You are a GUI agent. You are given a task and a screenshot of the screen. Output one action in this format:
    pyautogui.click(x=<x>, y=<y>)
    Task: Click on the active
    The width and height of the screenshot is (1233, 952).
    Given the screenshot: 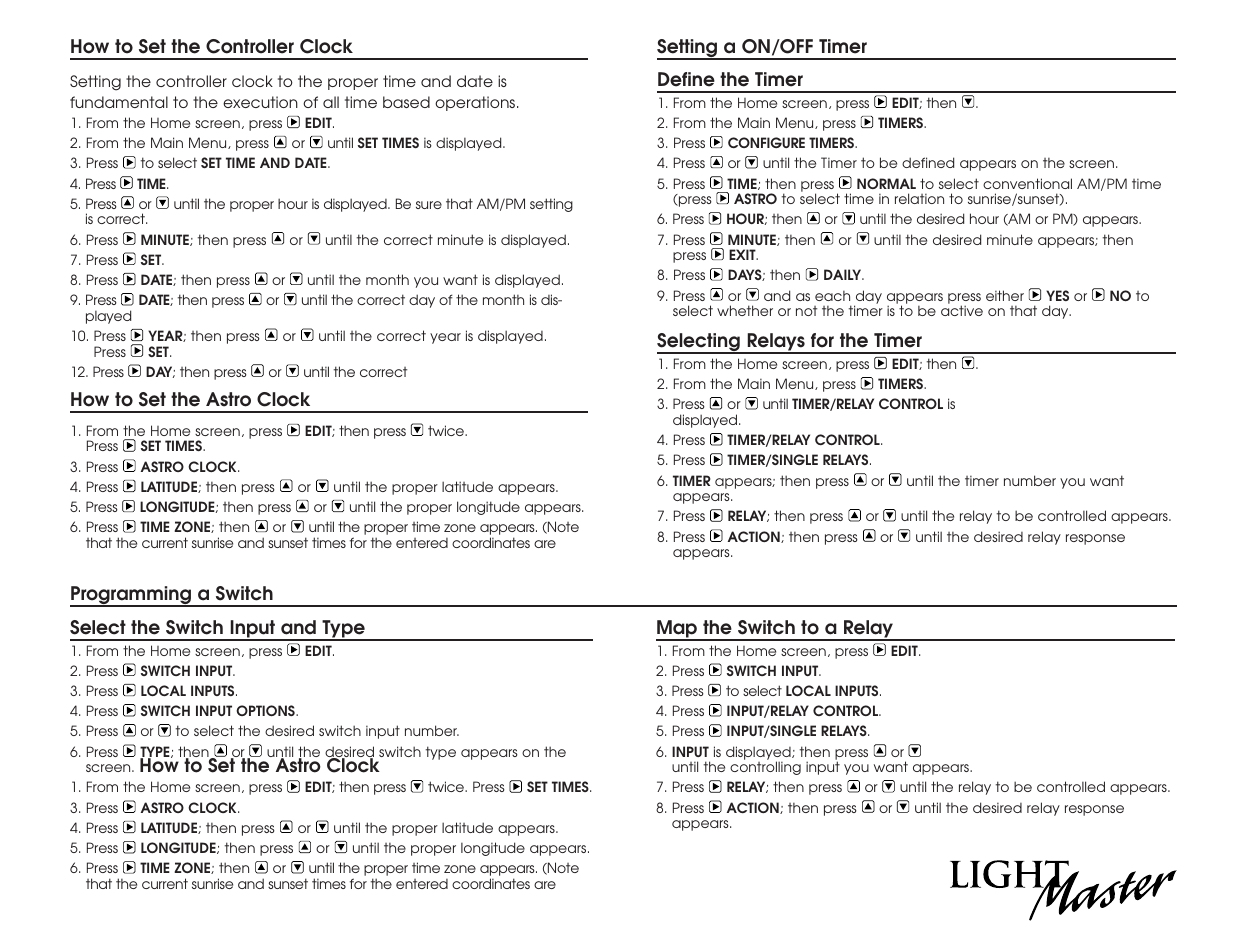 What is the action you would take?
    pyautogui.click(x=962, y=310)
